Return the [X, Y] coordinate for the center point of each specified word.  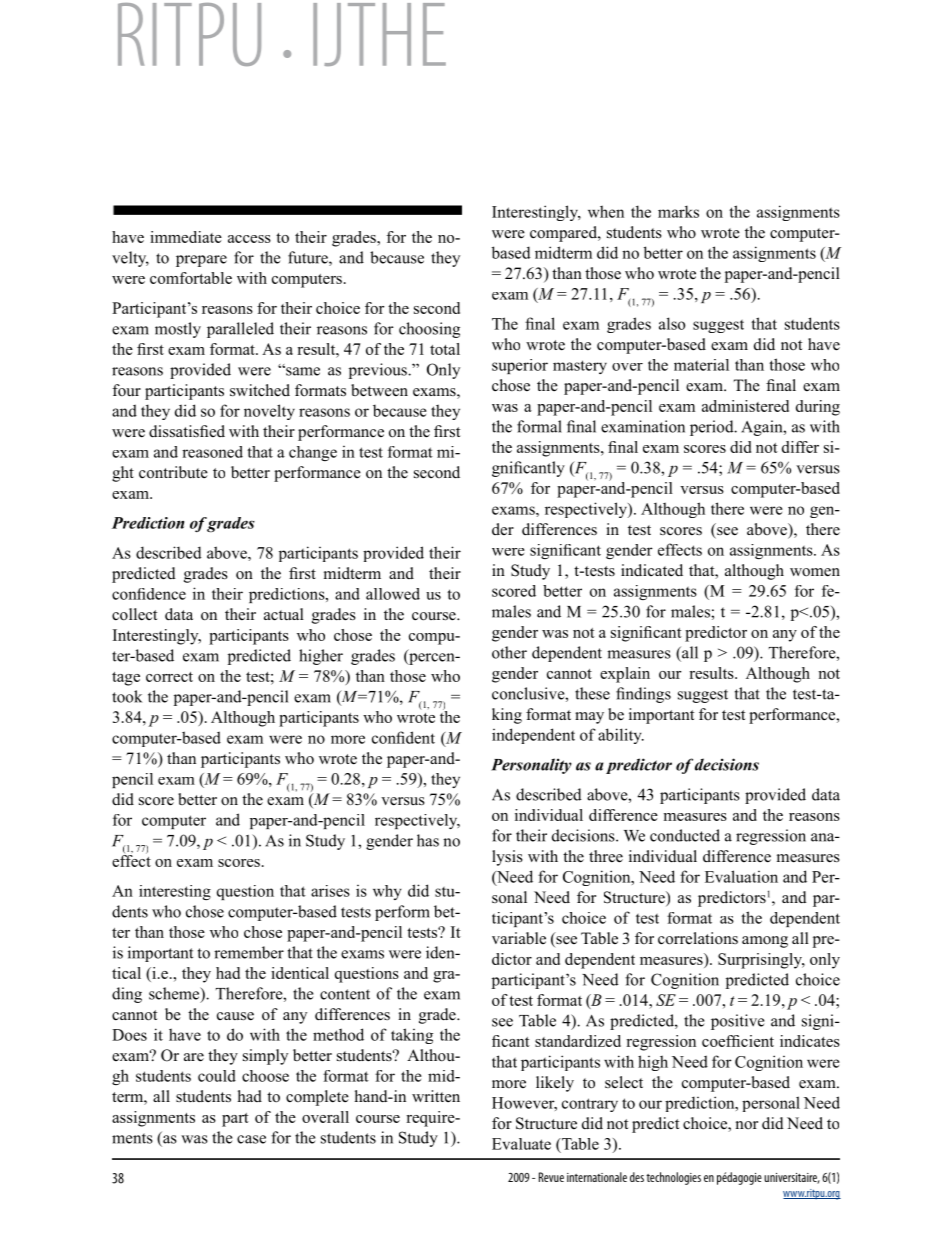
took [127, 696]
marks [678, 211]
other [509, 652]
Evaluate [521, 1144]
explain [625, 675]
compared [564, 234]
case [251, 1139]
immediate [186, 237]
